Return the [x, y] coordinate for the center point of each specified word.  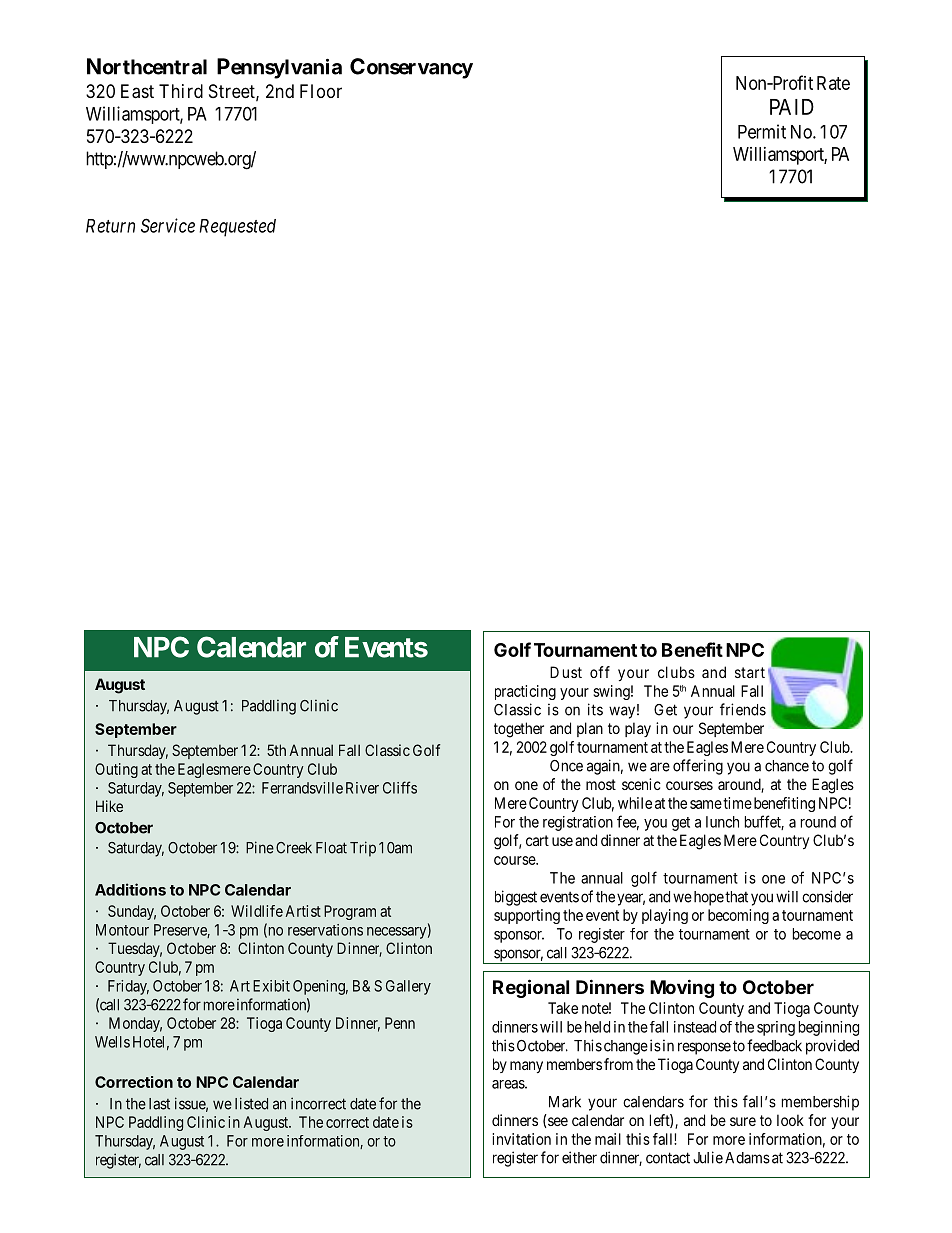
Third [181, 91]
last [159, 1104]
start [750, 672]
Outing [116, 770]
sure [743, 1121]
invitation [521, 1139]
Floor [321, 91]
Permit [762, 131]
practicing [525, 692]
